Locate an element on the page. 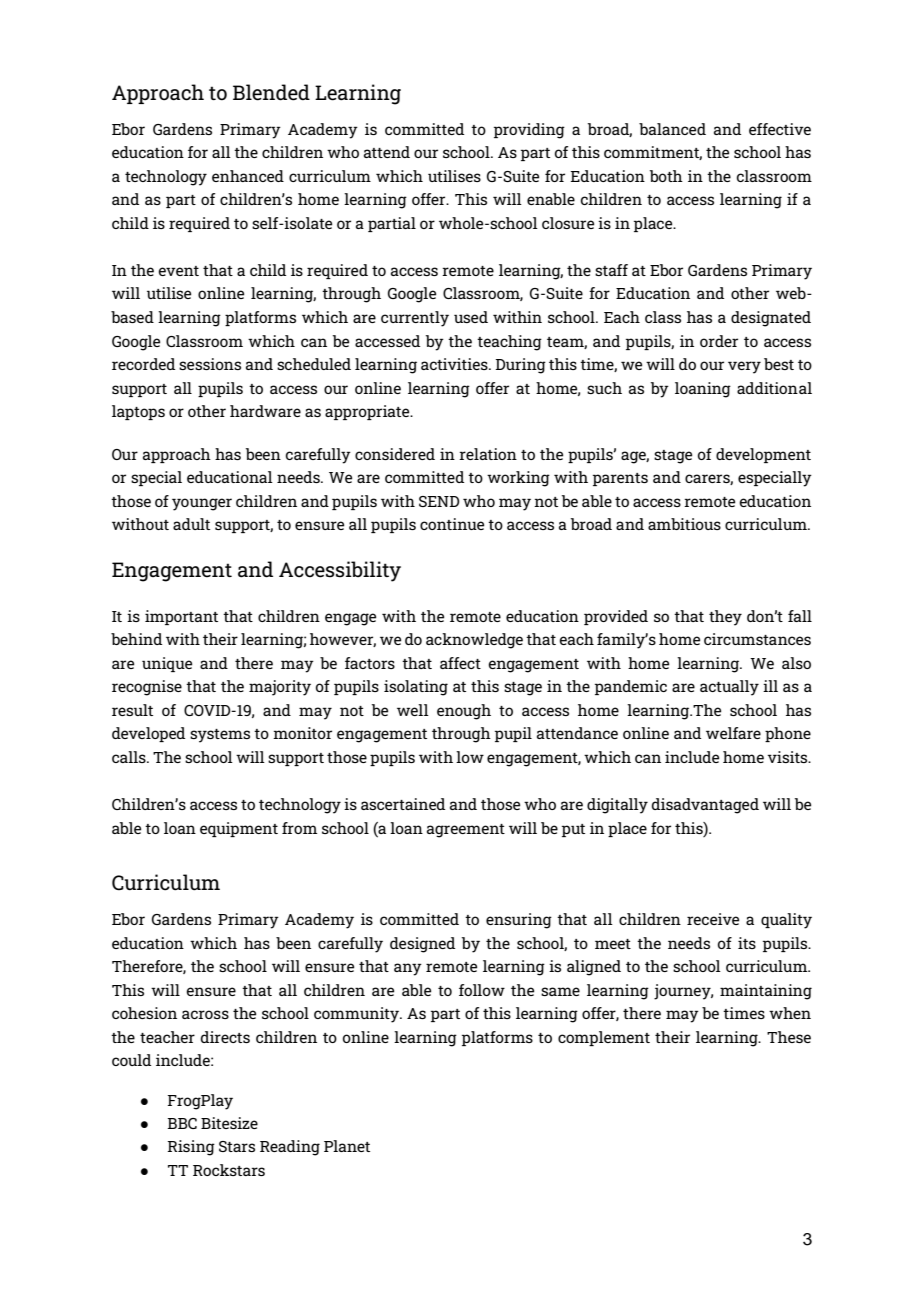 This image has width=924, height=1307. activities is located at coordinates (455, 364).
